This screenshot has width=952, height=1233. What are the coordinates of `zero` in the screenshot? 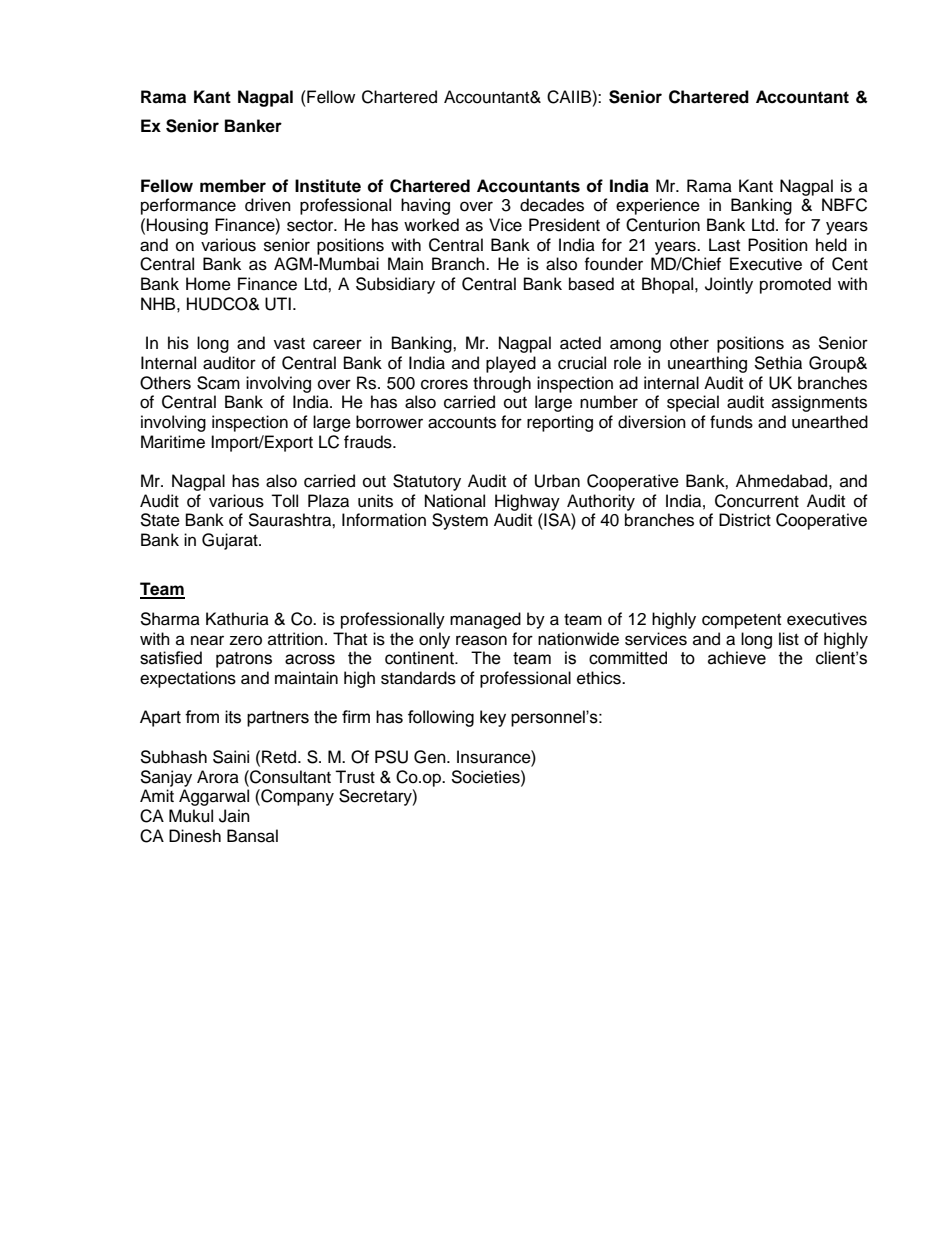 It's located at (245, 640).
